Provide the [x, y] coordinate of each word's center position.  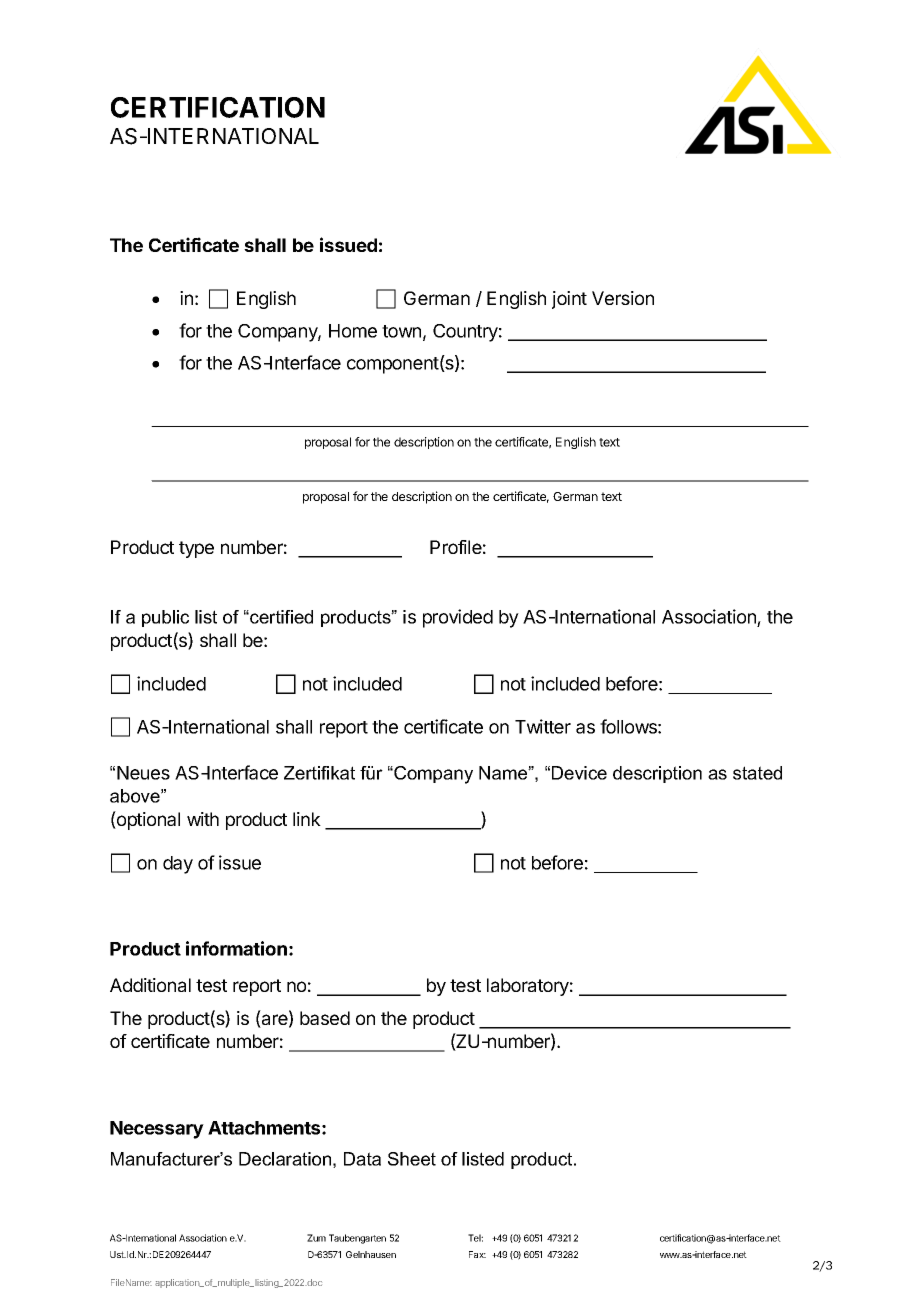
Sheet [412, 1159]
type [196, 549]
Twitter [543, 726]
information [236, 948]
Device [579, 773]
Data [362, 1159]
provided [458, 618]
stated [757, 773]
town [401, 331]
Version [623, 298]
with [203, 819]
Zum [316, 1238]
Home [353, 331]
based [325, 1018]
